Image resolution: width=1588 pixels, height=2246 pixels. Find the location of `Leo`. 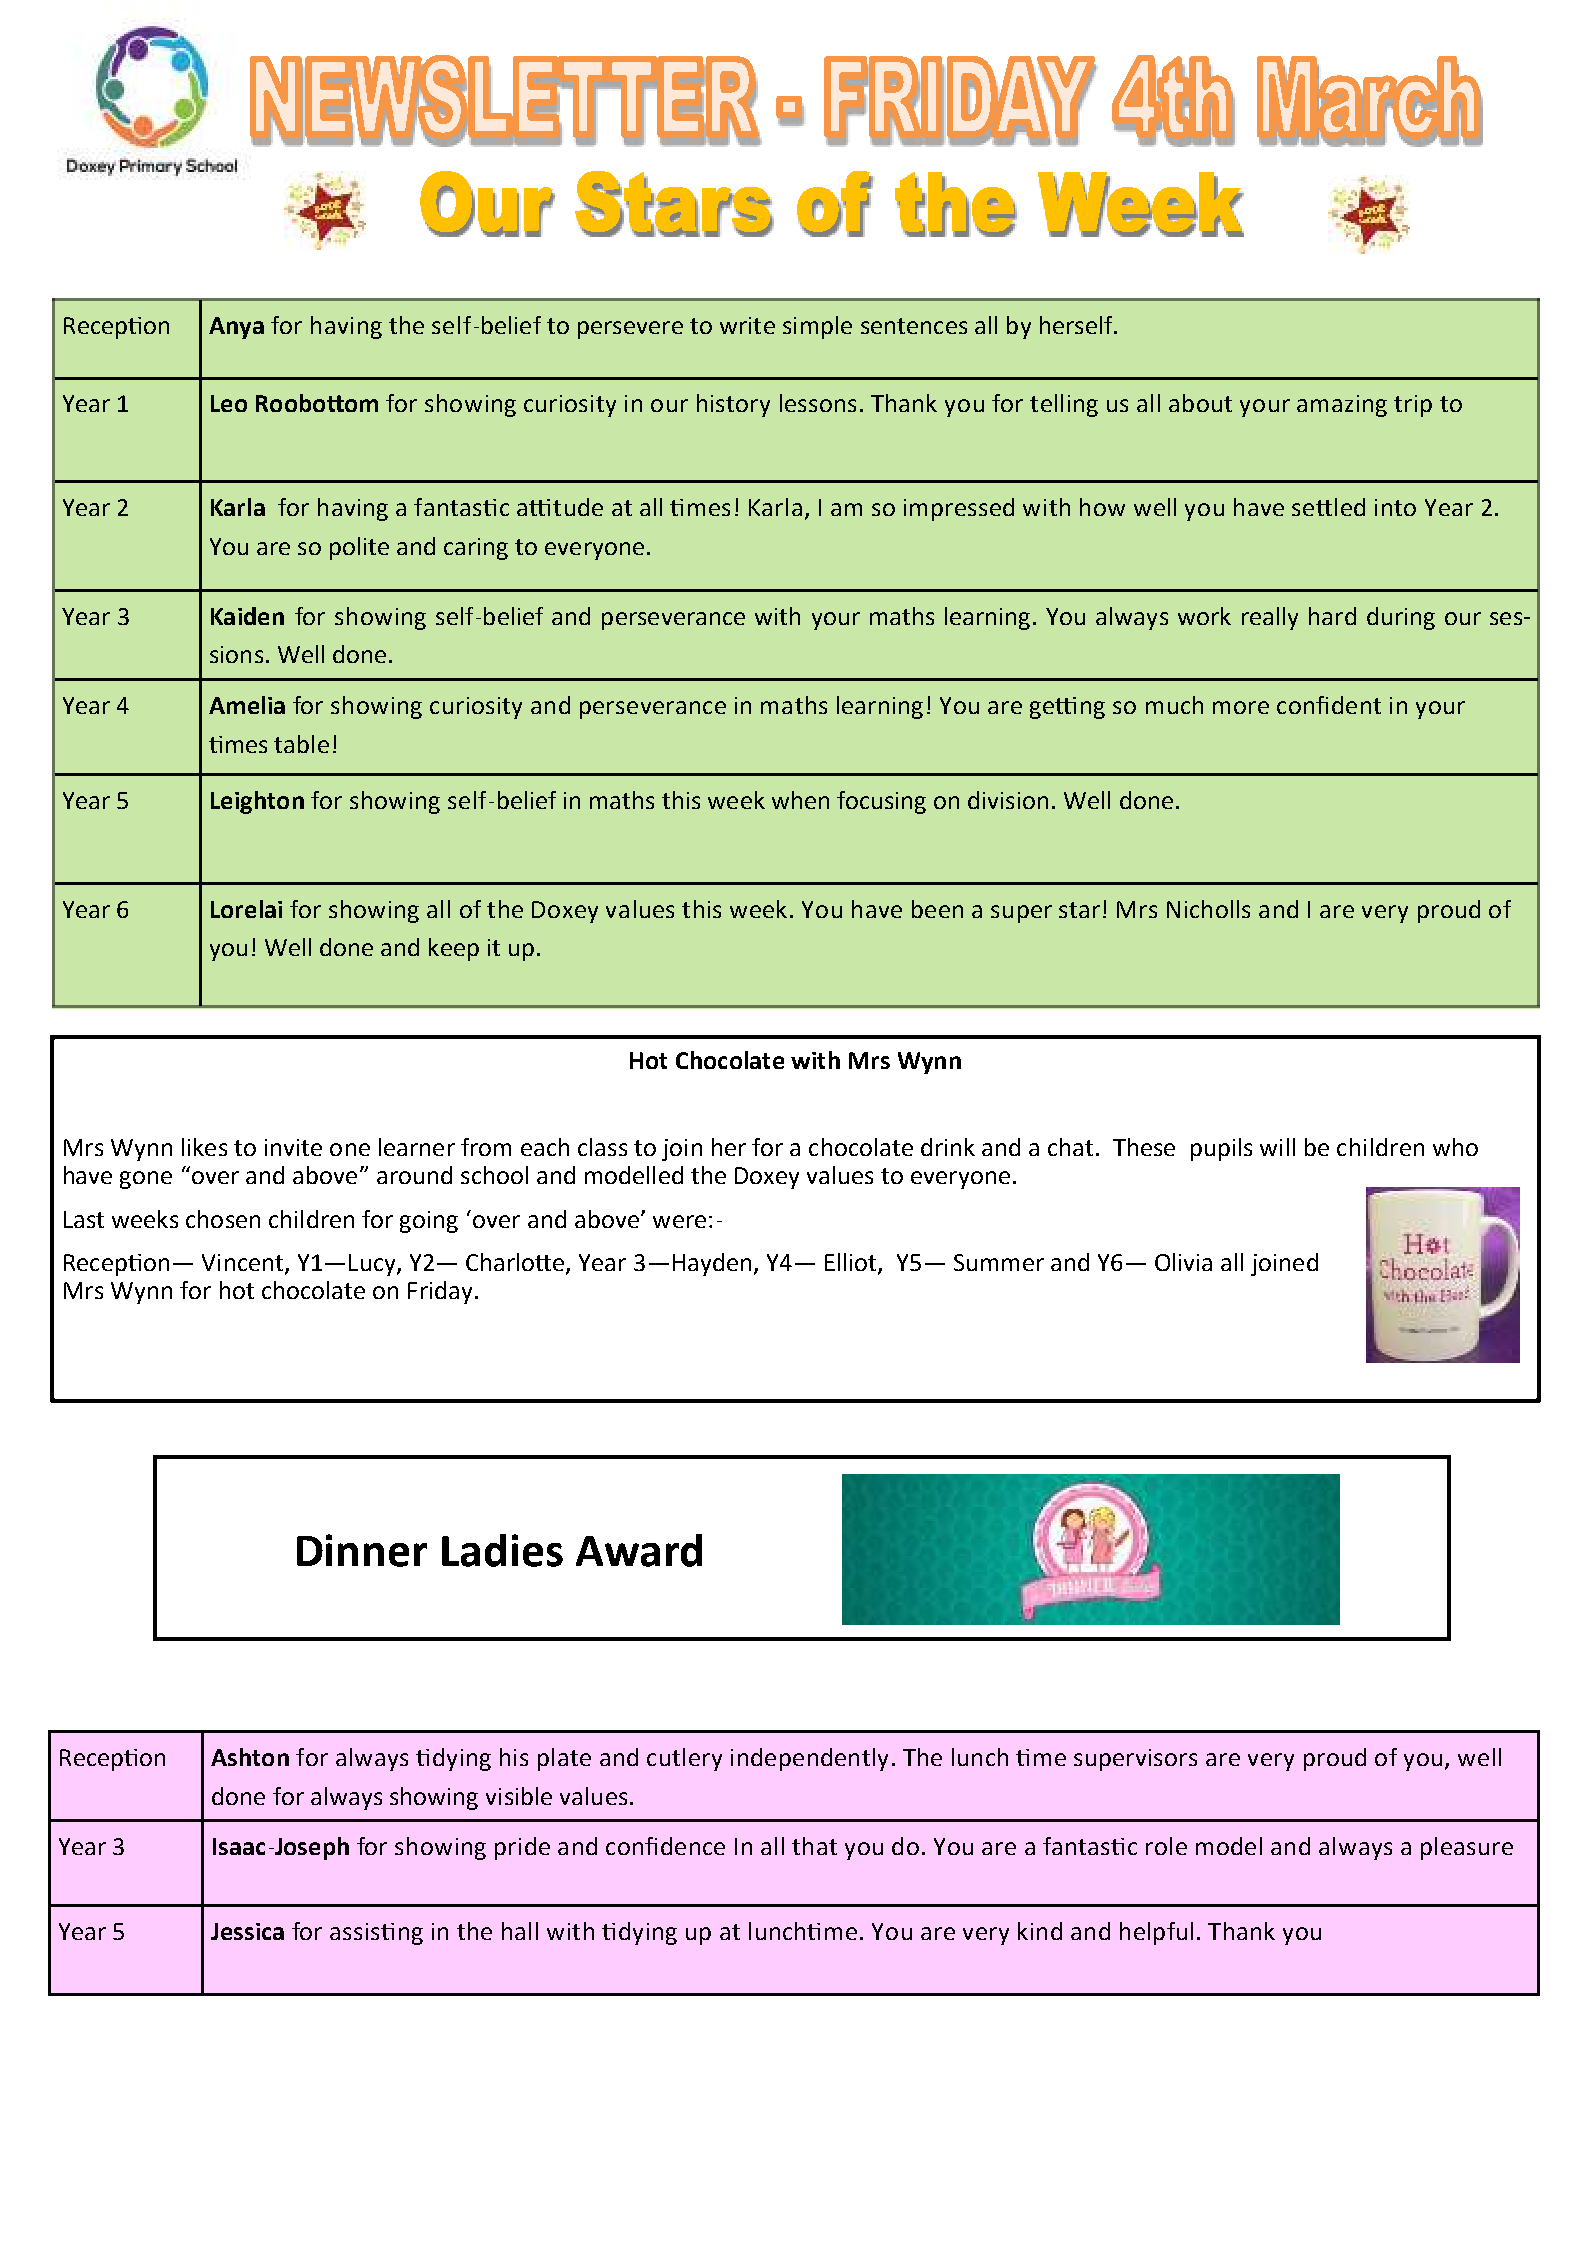

Leo is located at coordinates (229, 403).
